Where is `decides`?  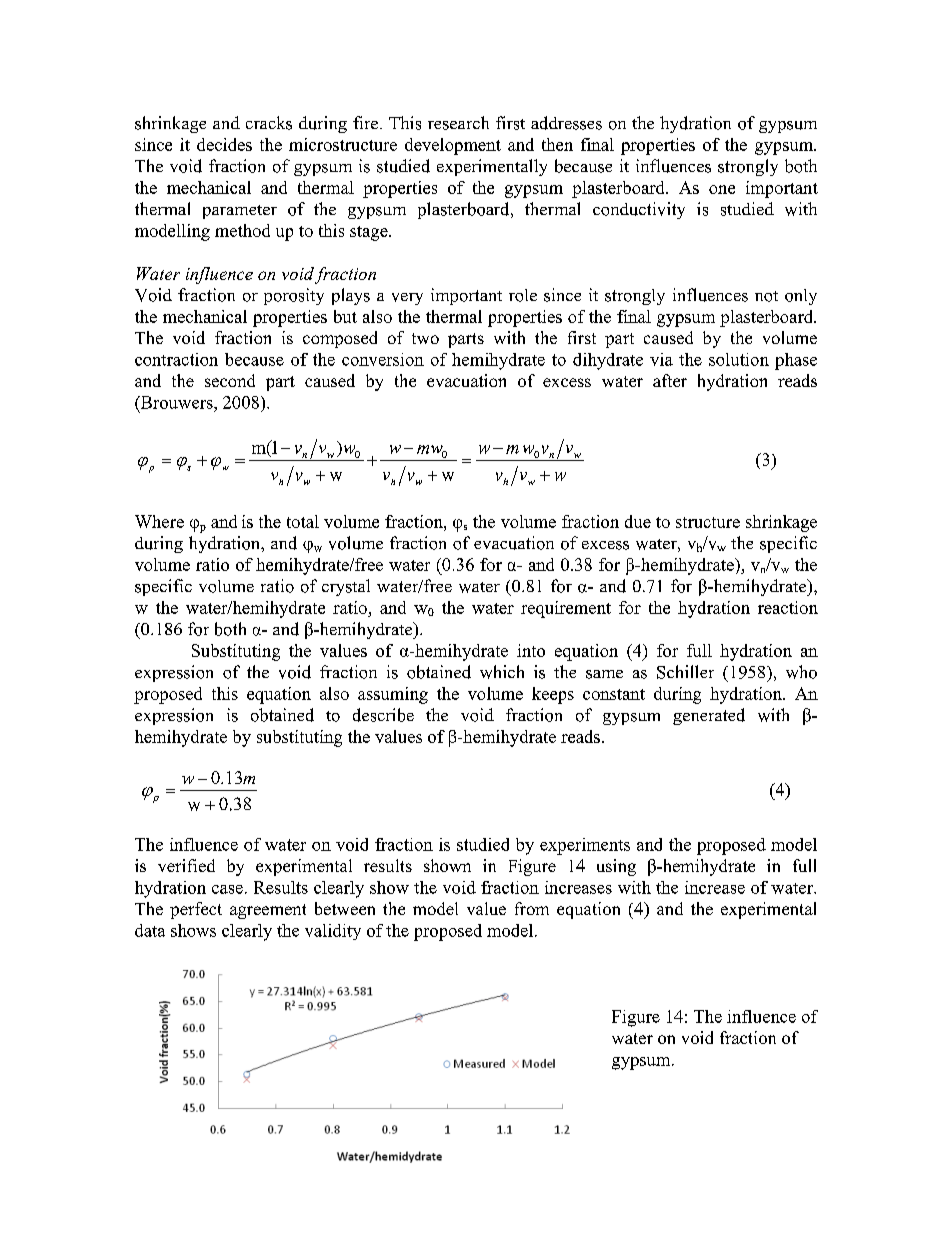
decides is located at coordinates (224, 144).
